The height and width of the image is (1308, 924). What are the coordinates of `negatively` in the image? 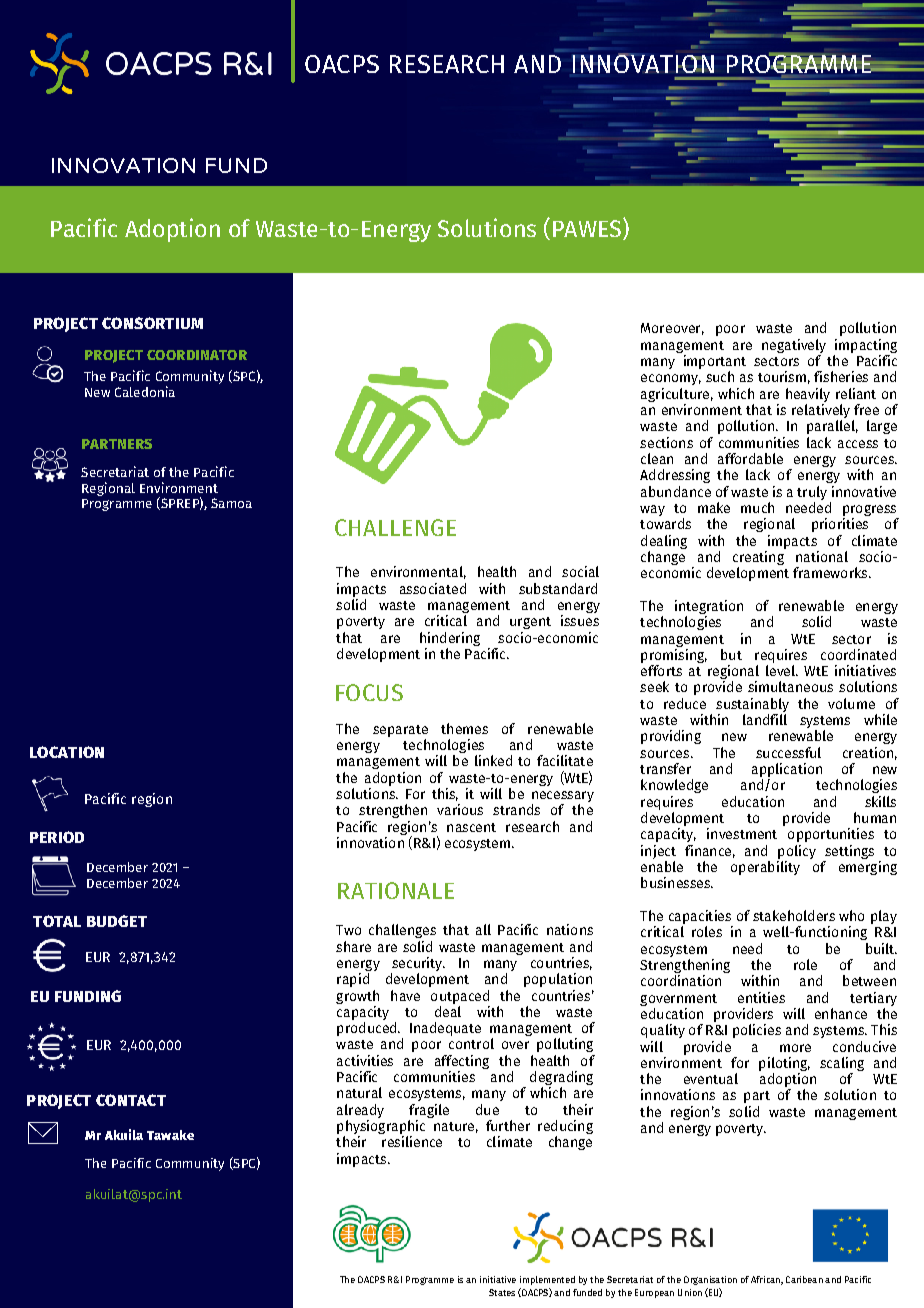 It's located at (794, 346).
